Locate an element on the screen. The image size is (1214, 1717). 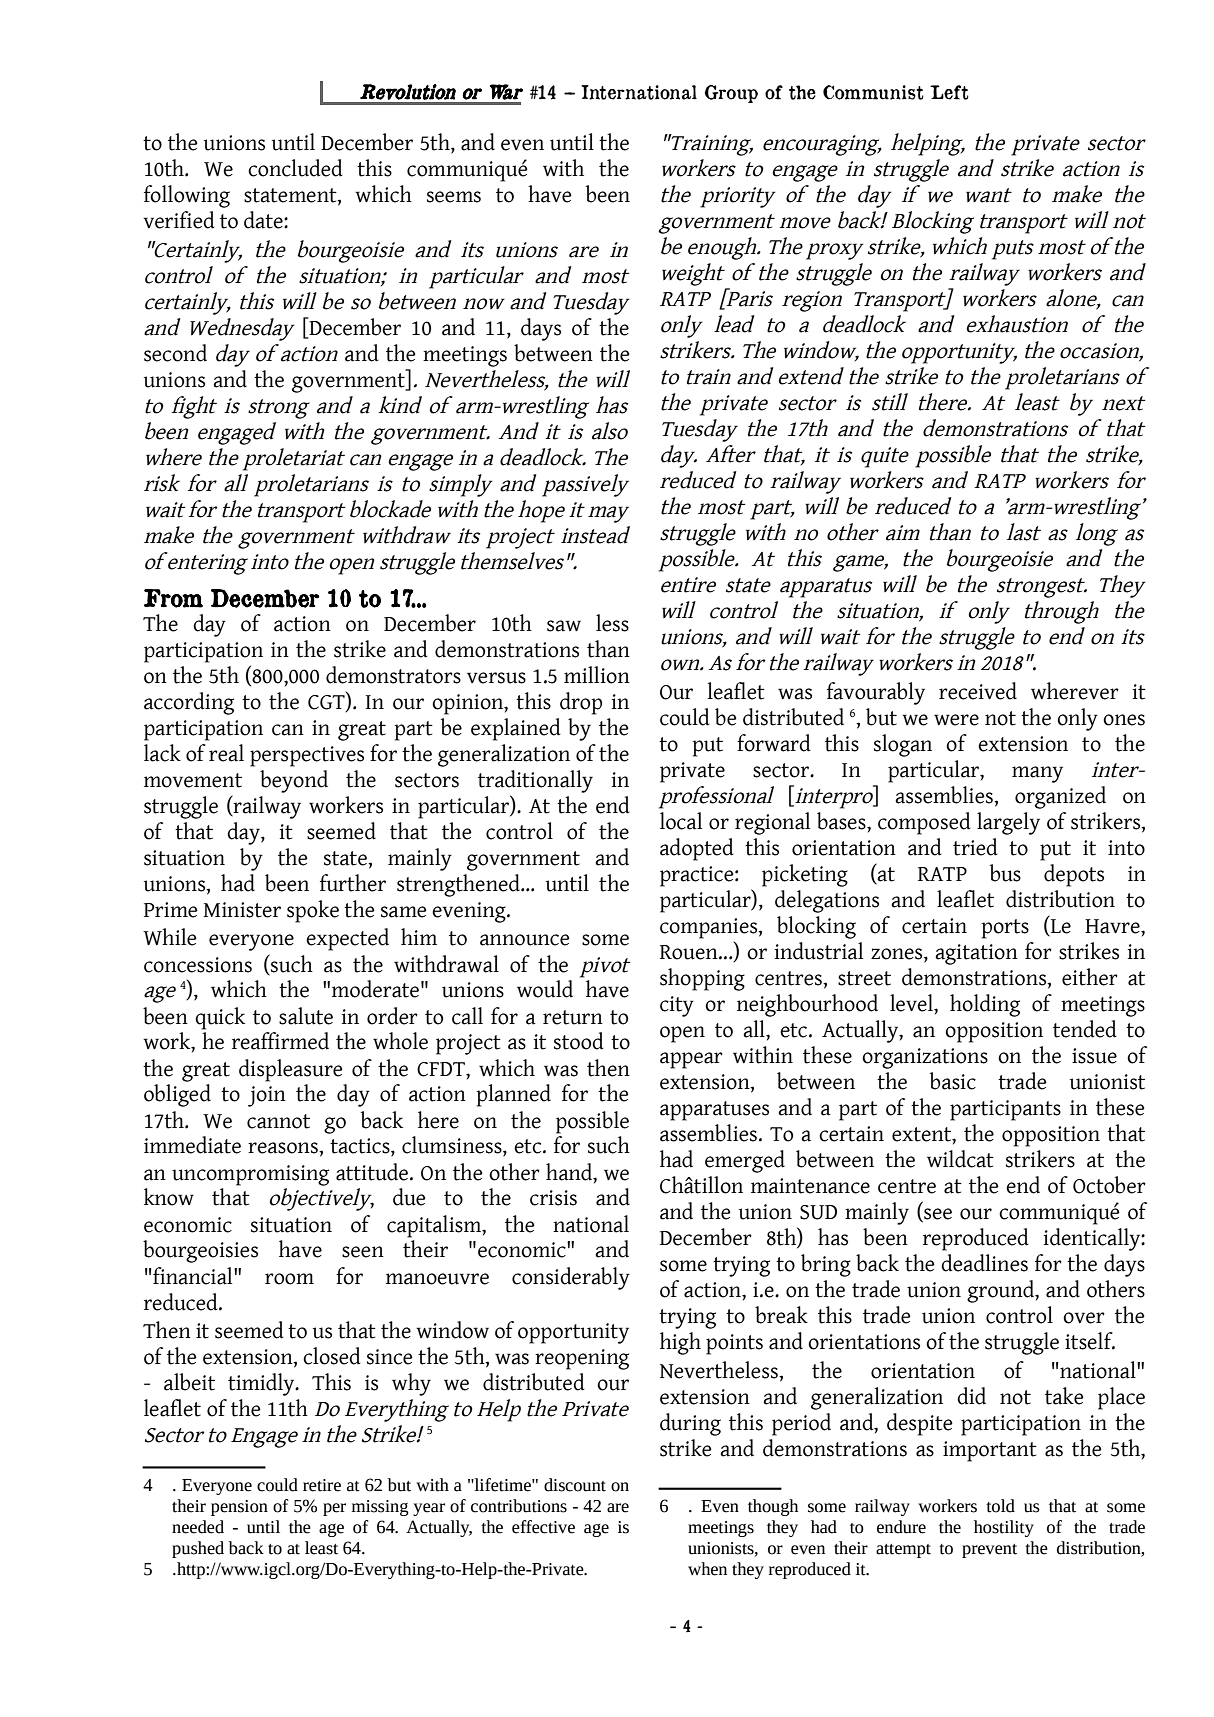
Group is located at coordinates (731, 94).
